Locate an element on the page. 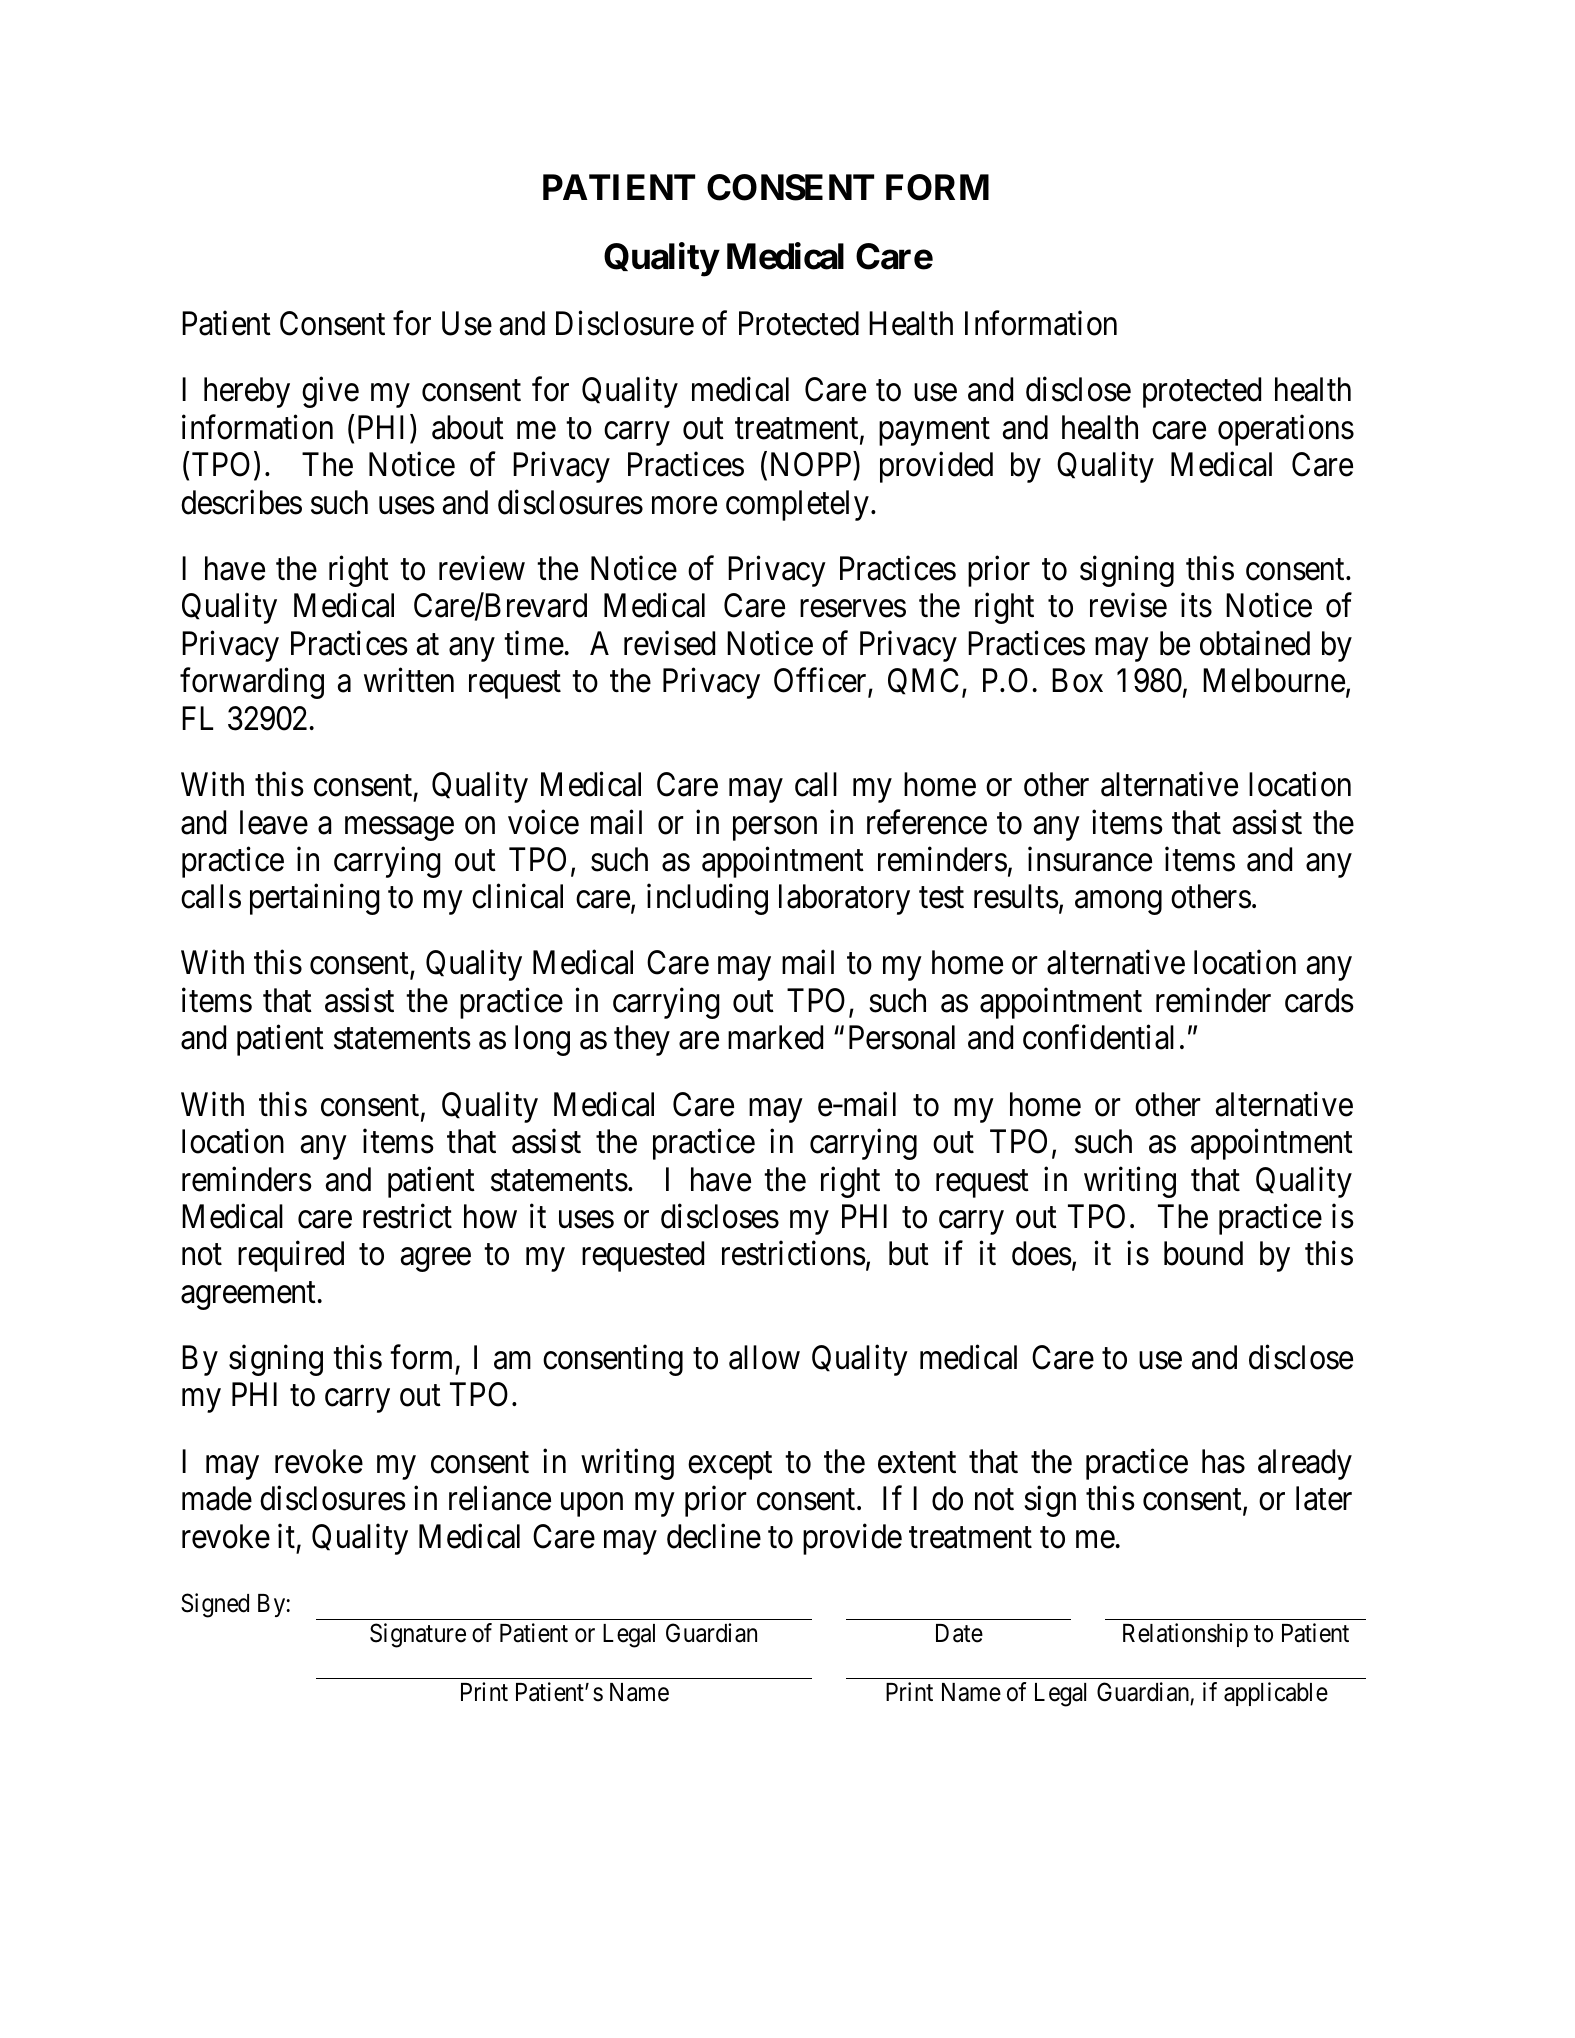  including is located at coordinates (707, 899).
